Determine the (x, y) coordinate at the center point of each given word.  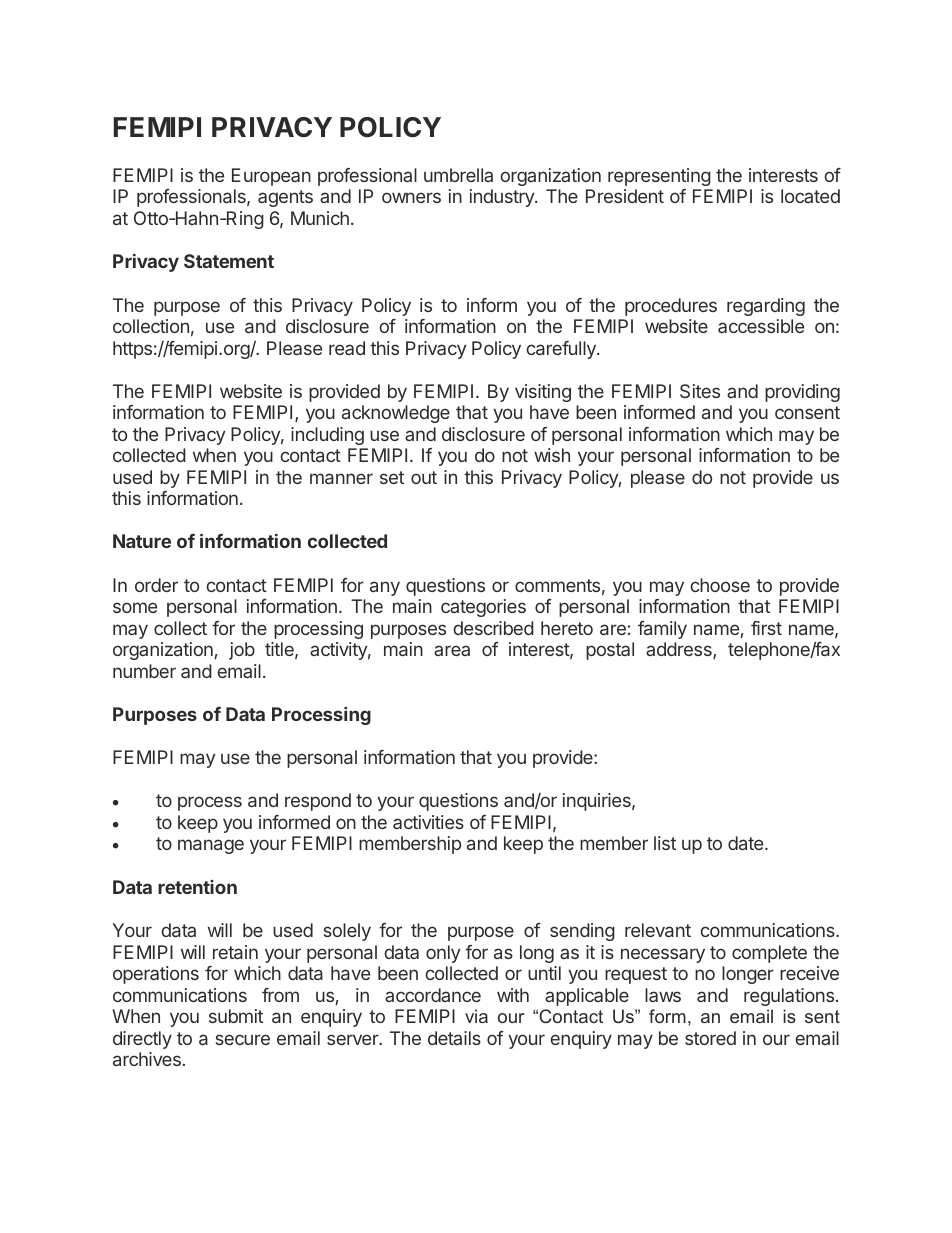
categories (483, 608)
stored (710, 1038)
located (810, 196)
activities (428, 822)
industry (503, 198)
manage (211, 846)
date (747, 843)
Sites (700, 391)
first (766, 628)
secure (242, 1039)
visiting (543, 393)
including (327, 436)
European (271, 177)
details (454, 1038)
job (242, 651)
